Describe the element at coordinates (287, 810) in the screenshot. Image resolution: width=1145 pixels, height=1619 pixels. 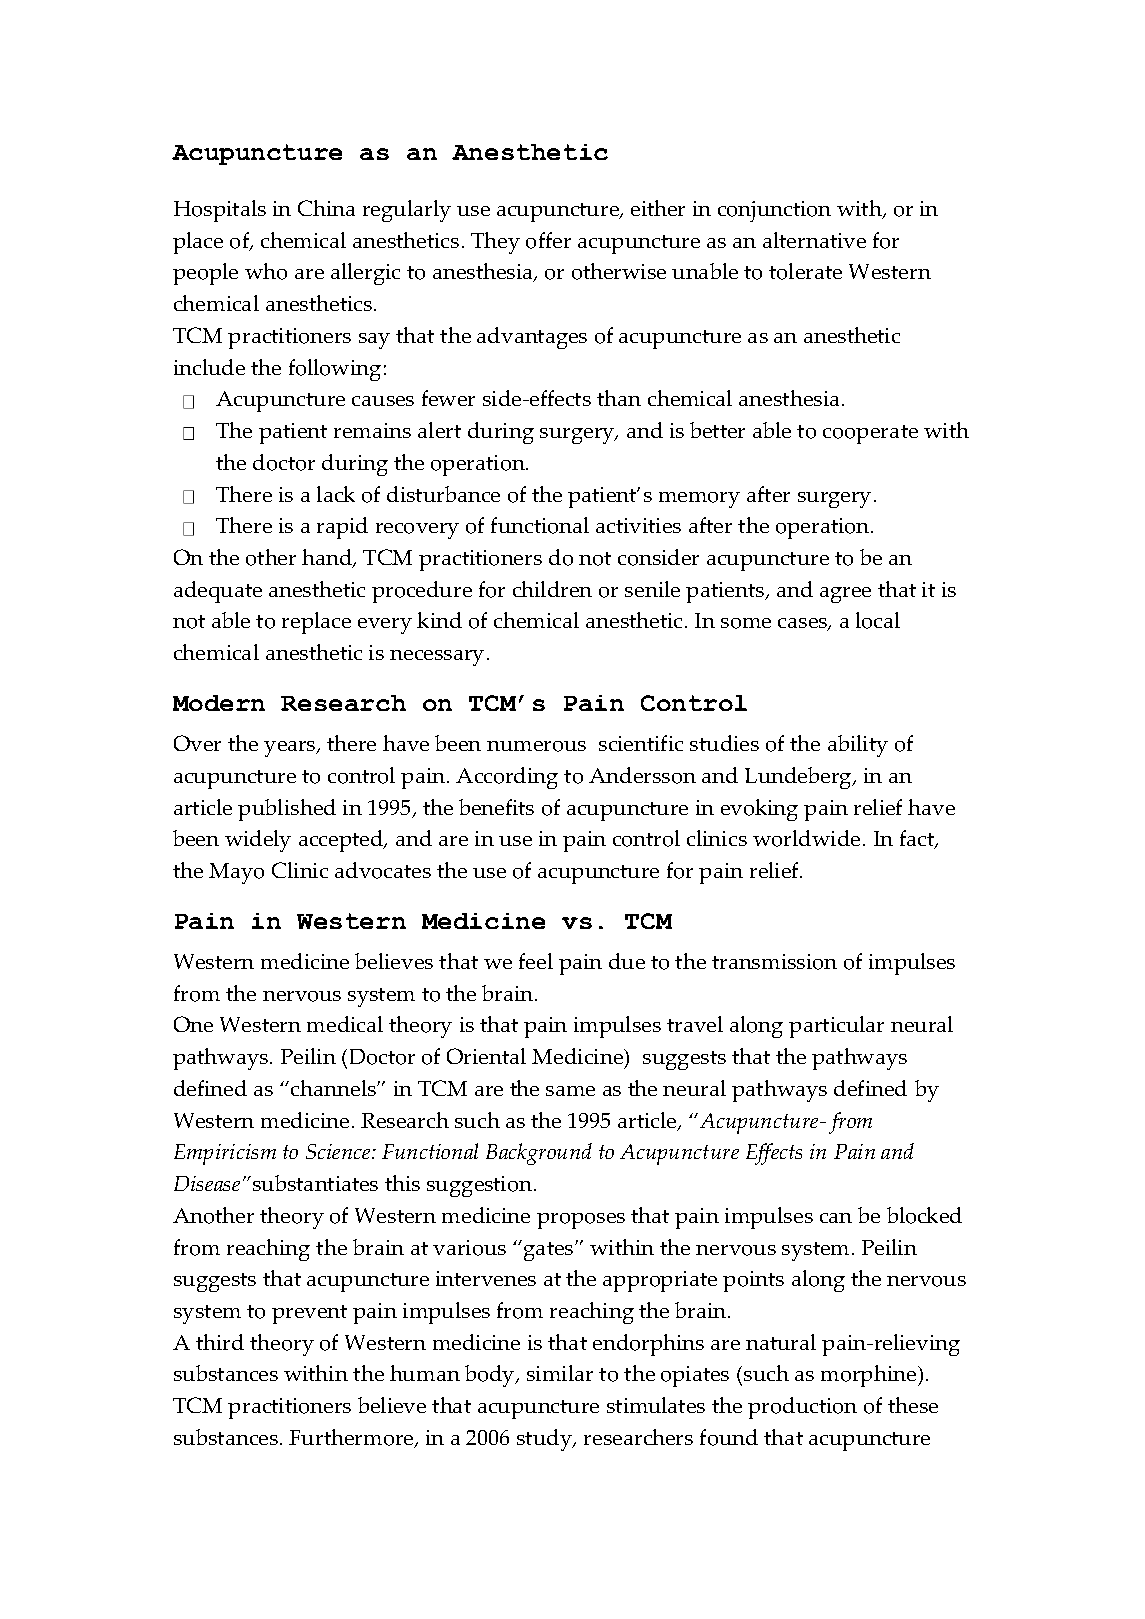
I see `published` at that location.
